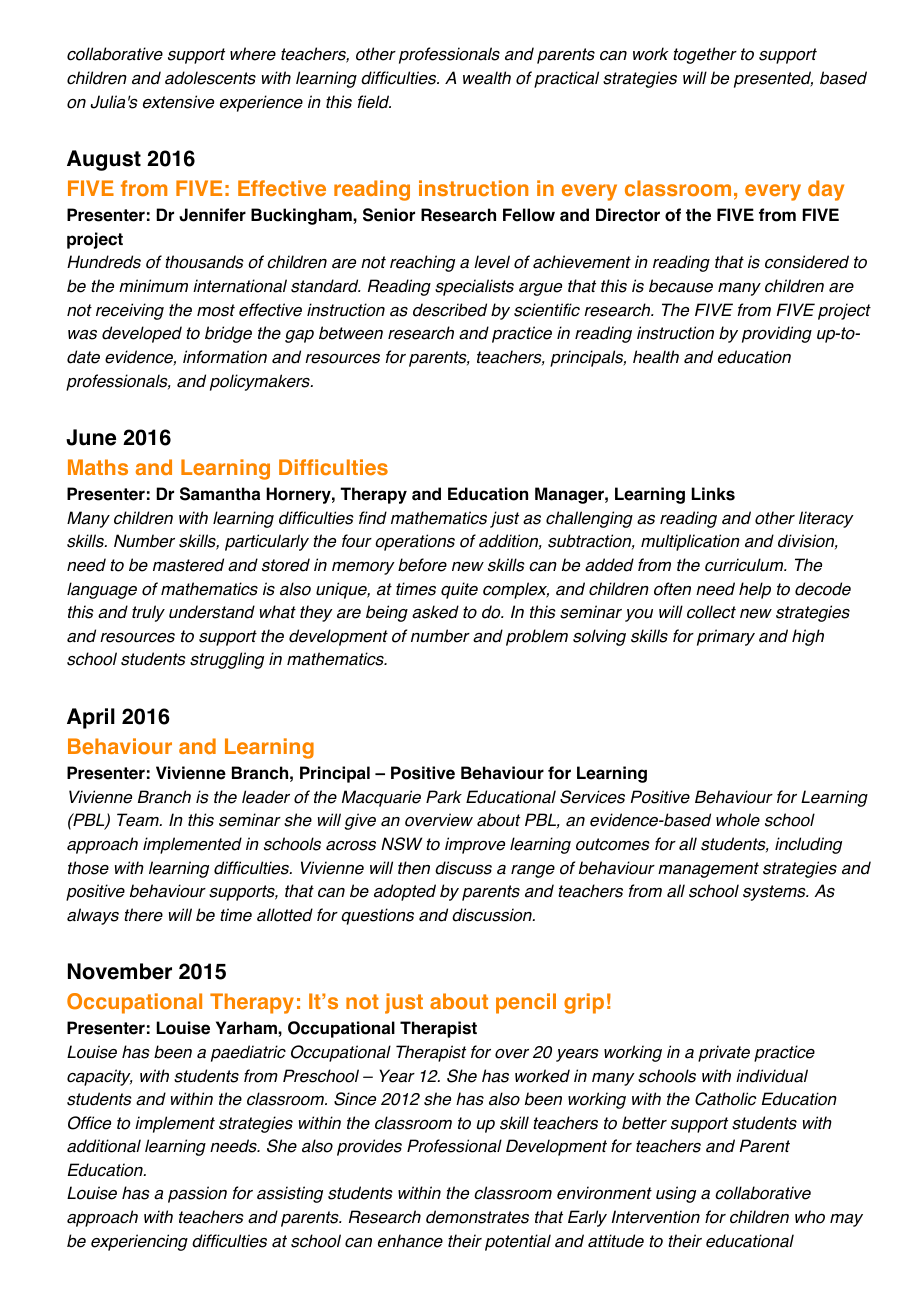 This page has width=924, height=1308. What do you see at coordinates (450, 310) in the page?
I see `described` at bounding box center [450, 310].
